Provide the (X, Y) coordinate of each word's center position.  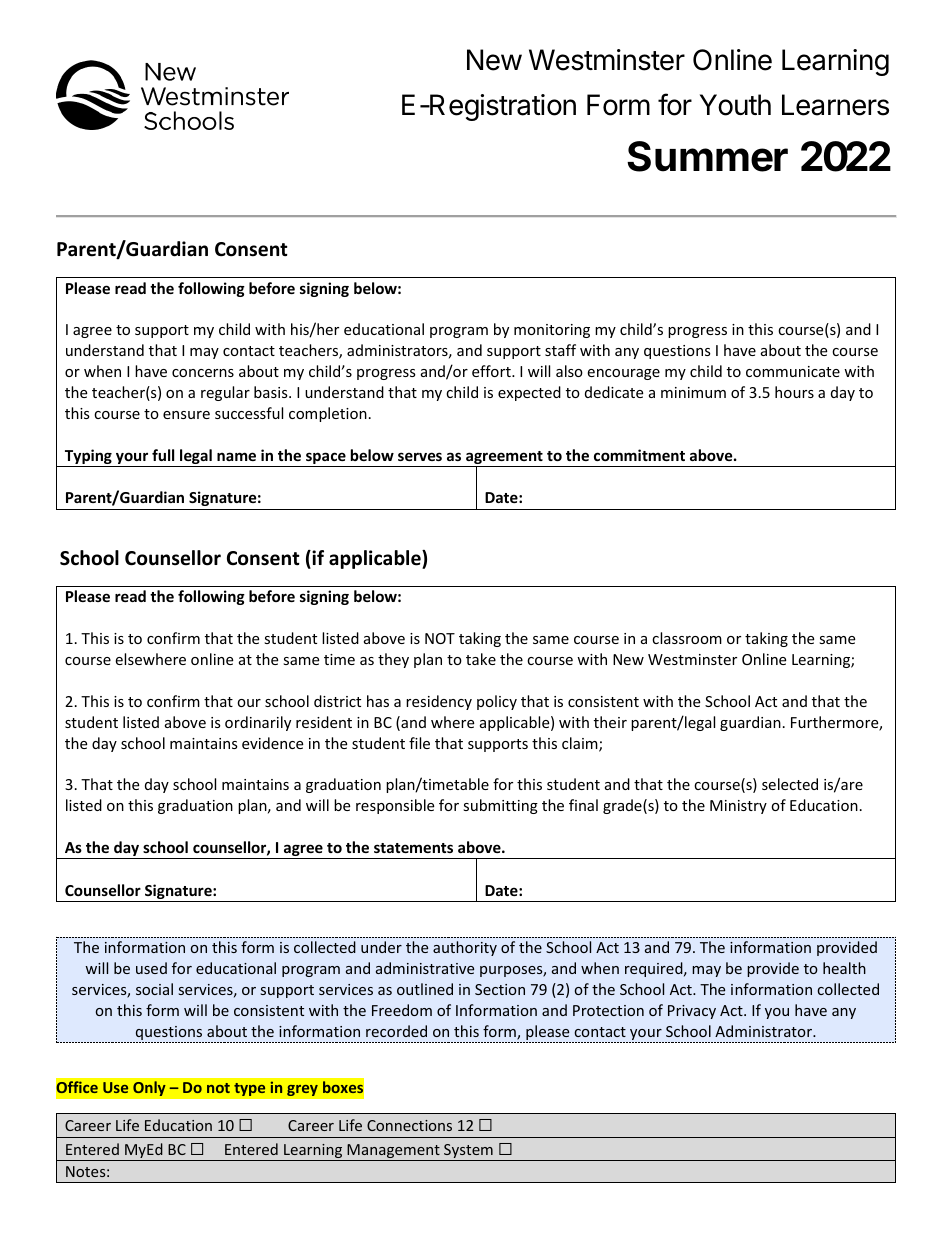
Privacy (692, 1012)
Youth (735, 105)
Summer (707, 156)
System (468, 1152)
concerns (203, 373)
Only (149, 1088)
